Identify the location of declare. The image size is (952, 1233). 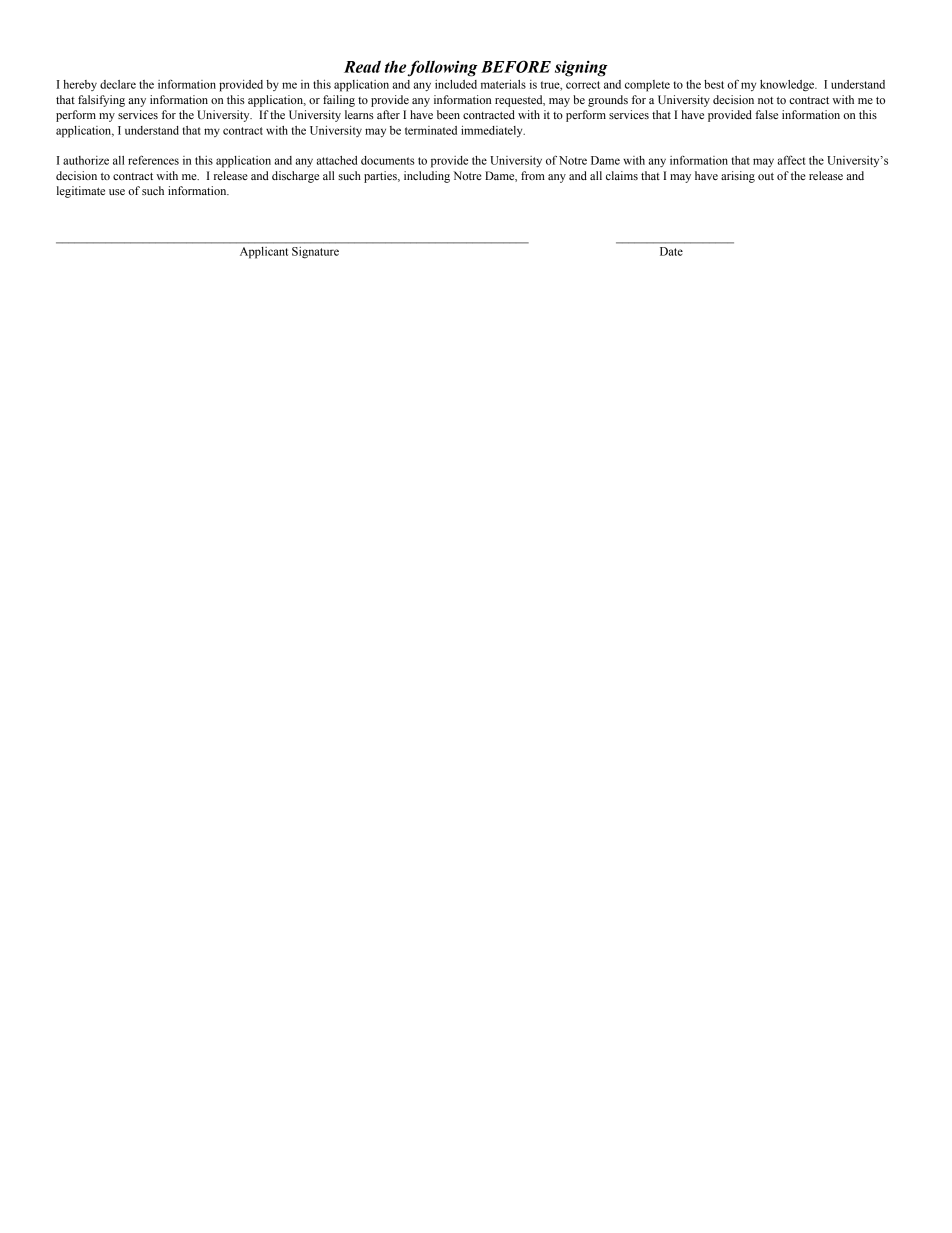
(118, 84).
